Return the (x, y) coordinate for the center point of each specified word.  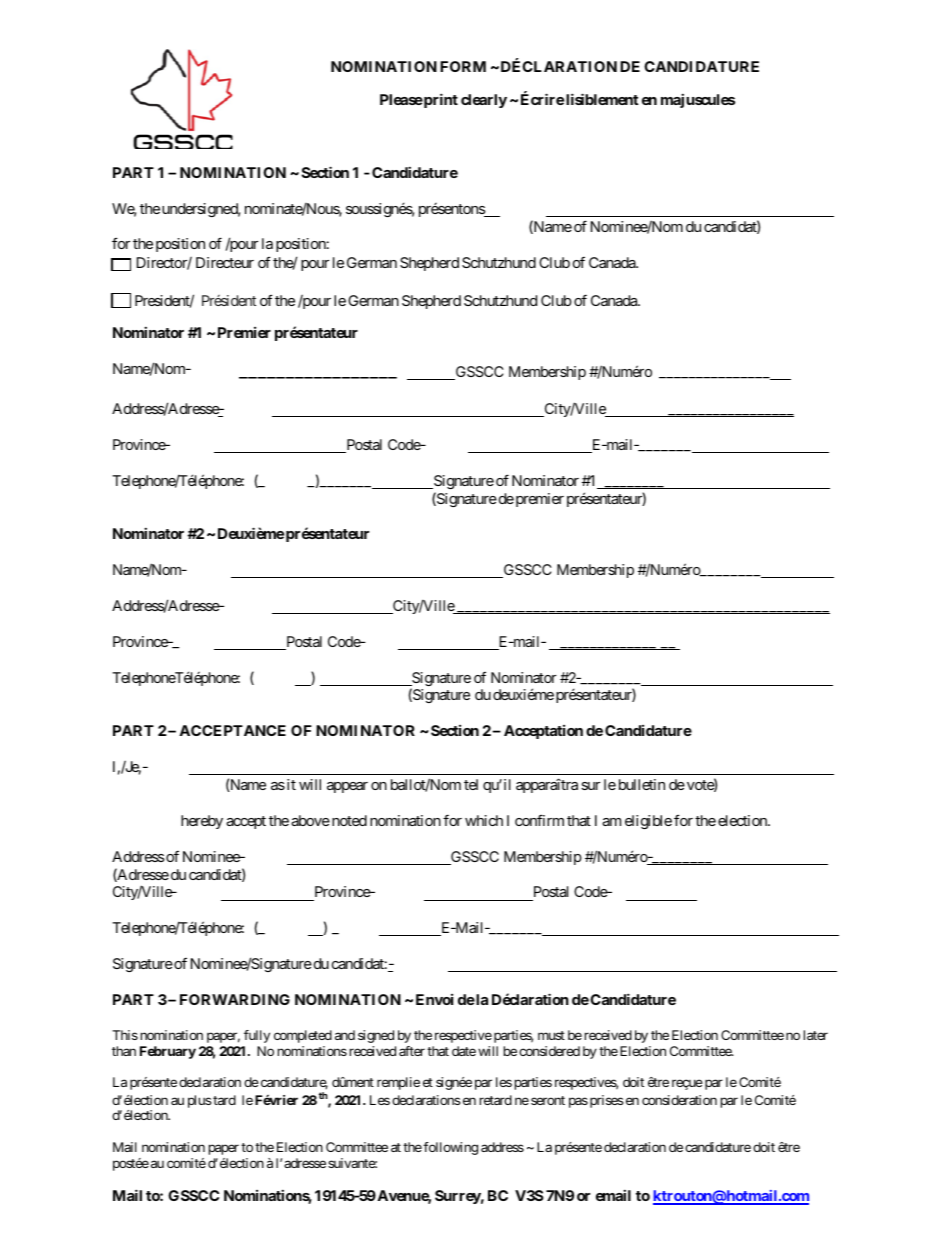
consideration (679, 1100)
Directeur (225, 262)
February (168, 1052)
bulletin (642, 784)
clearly (484, 101)
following (450, 1148)
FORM (463, 66)
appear (347, 787)
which (484, 820)
